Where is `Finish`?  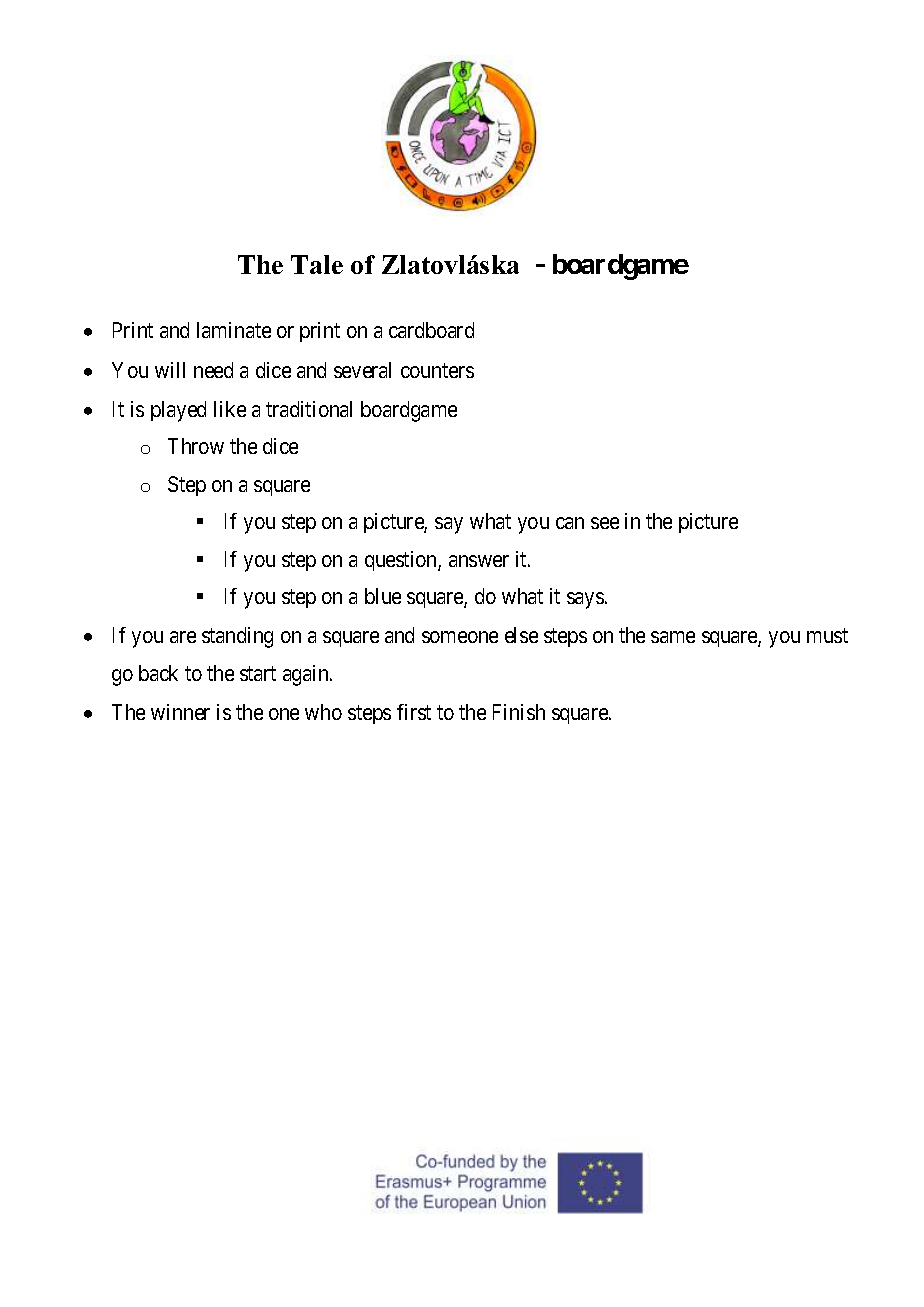 Finish is located at coordinates (519, 712).
